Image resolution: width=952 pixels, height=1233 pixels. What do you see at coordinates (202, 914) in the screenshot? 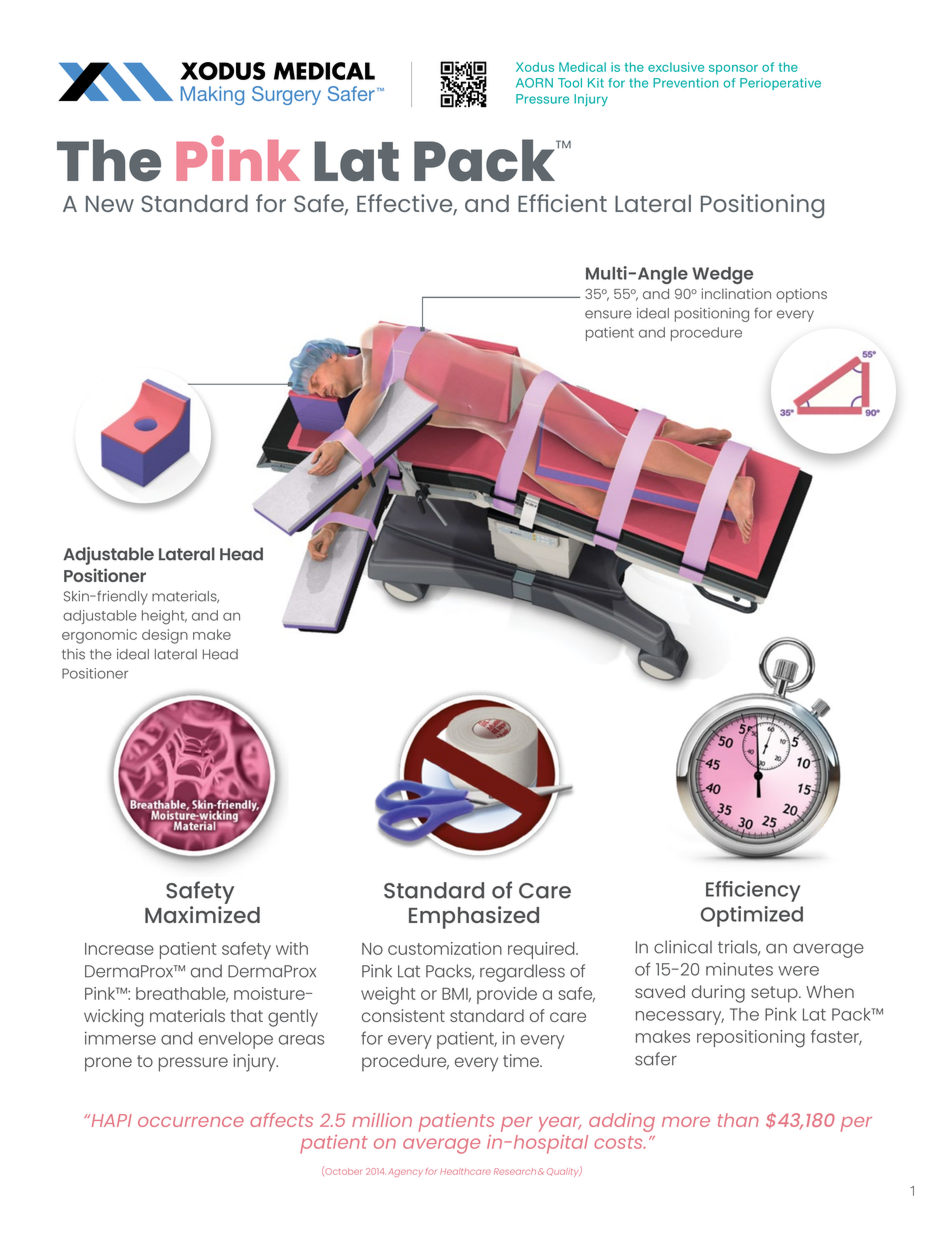
I see `Maximized` at bounding box center [202, 914].
